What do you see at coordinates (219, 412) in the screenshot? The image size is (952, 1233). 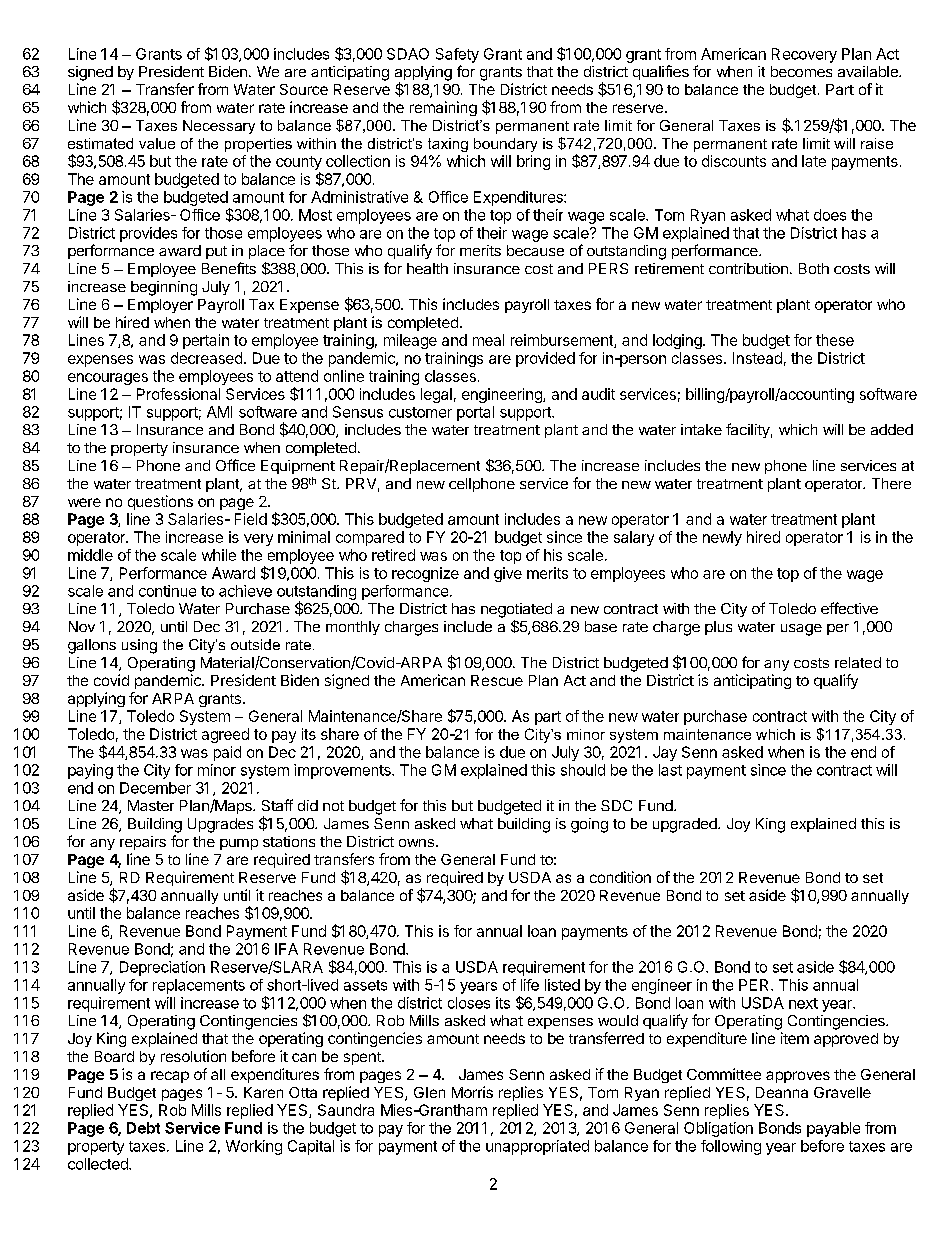 I see `AMI` at bounding box center [219, 412].
